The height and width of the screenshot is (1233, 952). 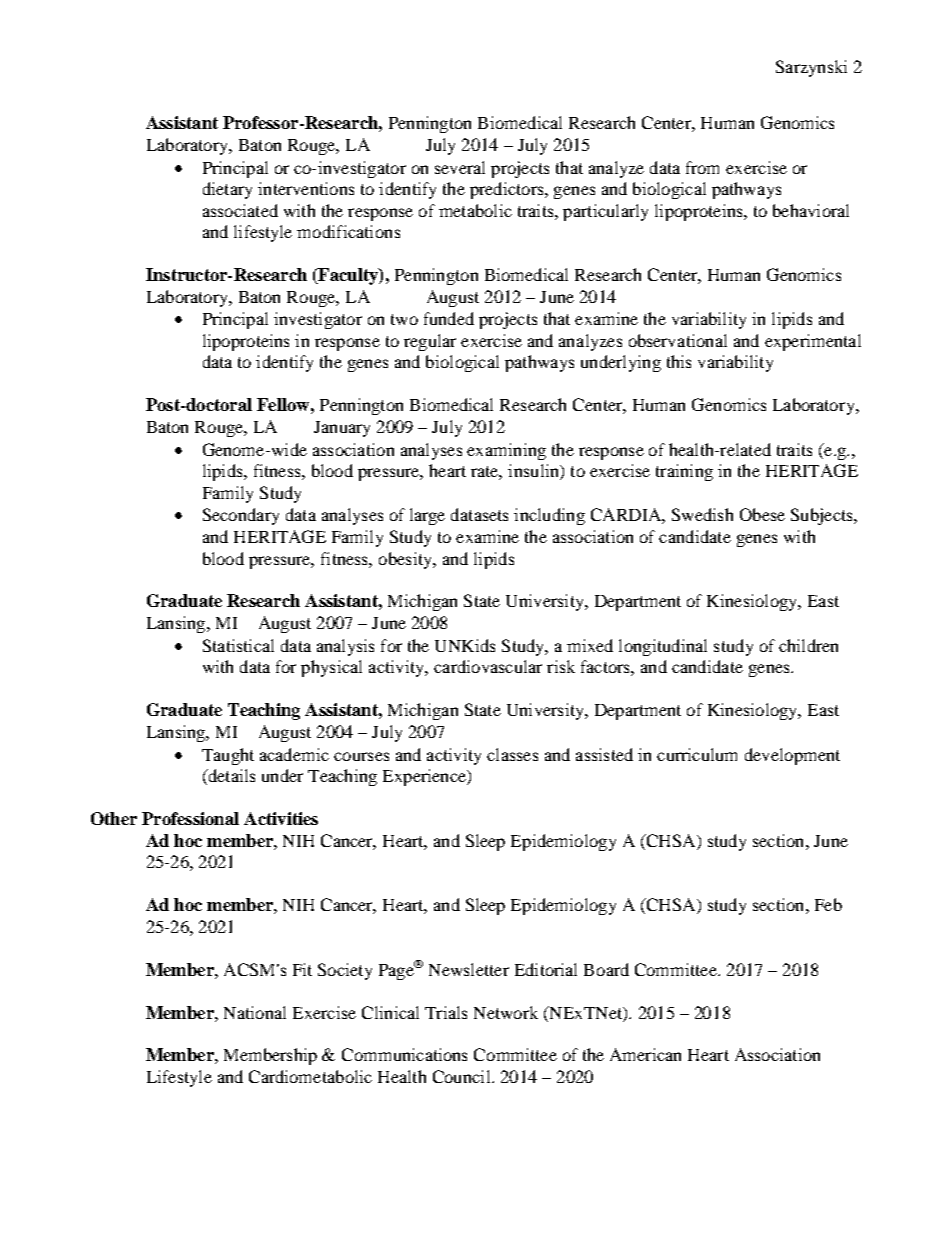 I want to click on dietary, so click(x=227, y=190).
